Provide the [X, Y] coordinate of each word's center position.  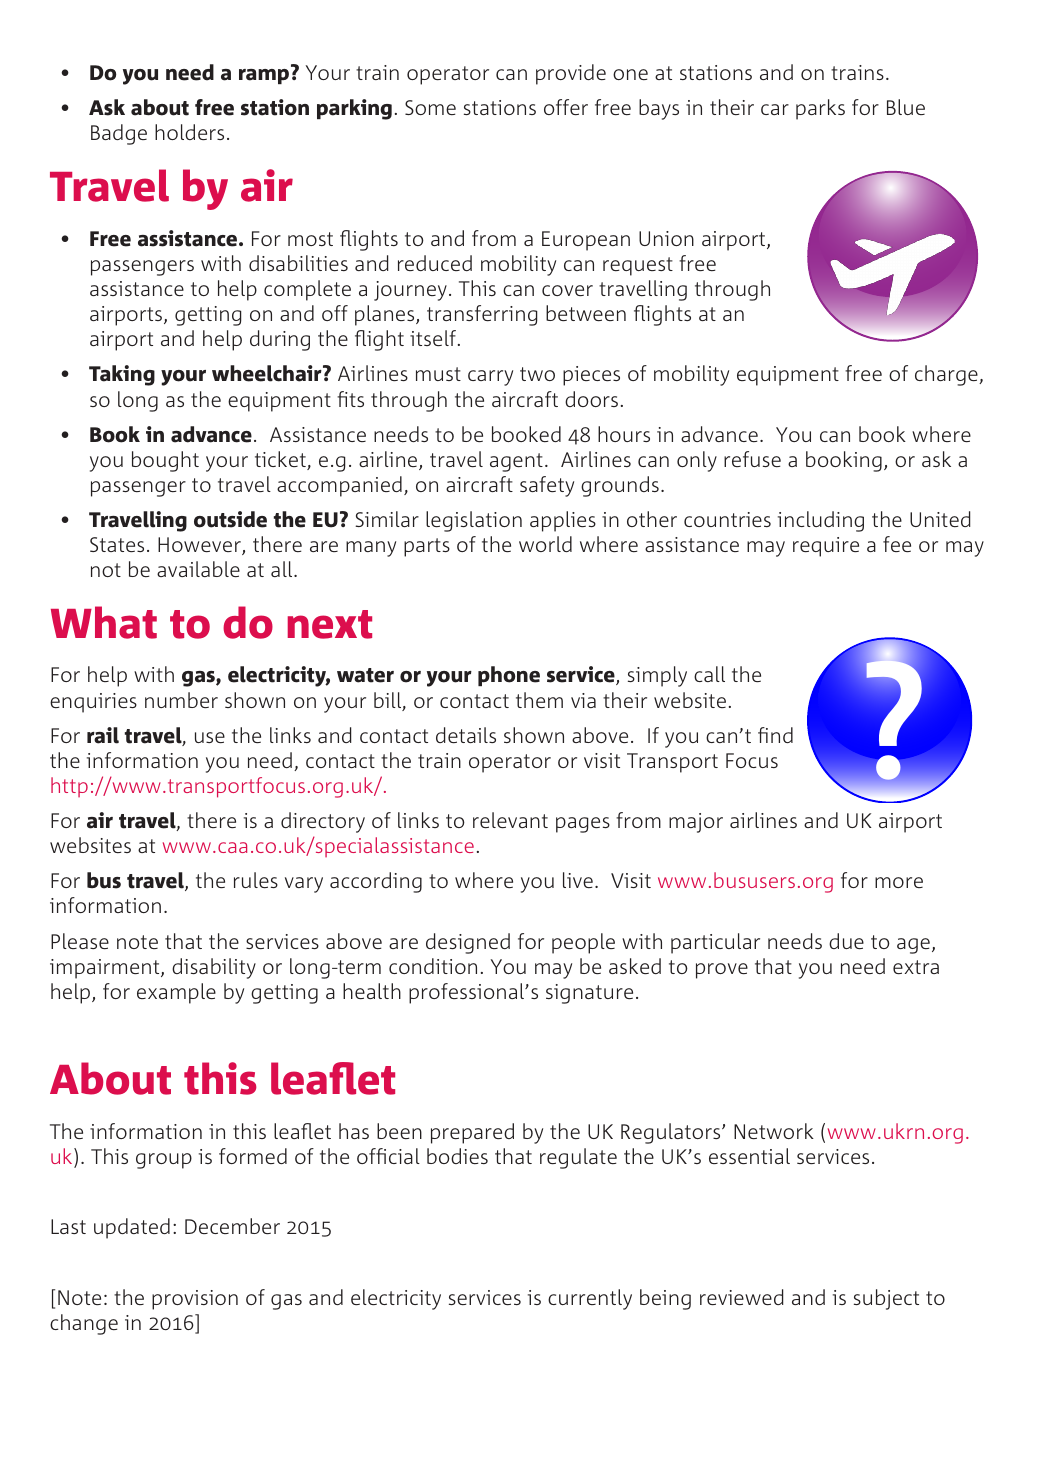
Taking [122, 375]
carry [490, 378]
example [176, 993]
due [846, 941]
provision [195, 1300]
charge [947, 375]
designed [468, 943]
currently [590, 1299]
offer [566, 107]
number [181, 700]
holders [189, 132]
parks [820, 109]
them [539, 700]
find [775, 735]
